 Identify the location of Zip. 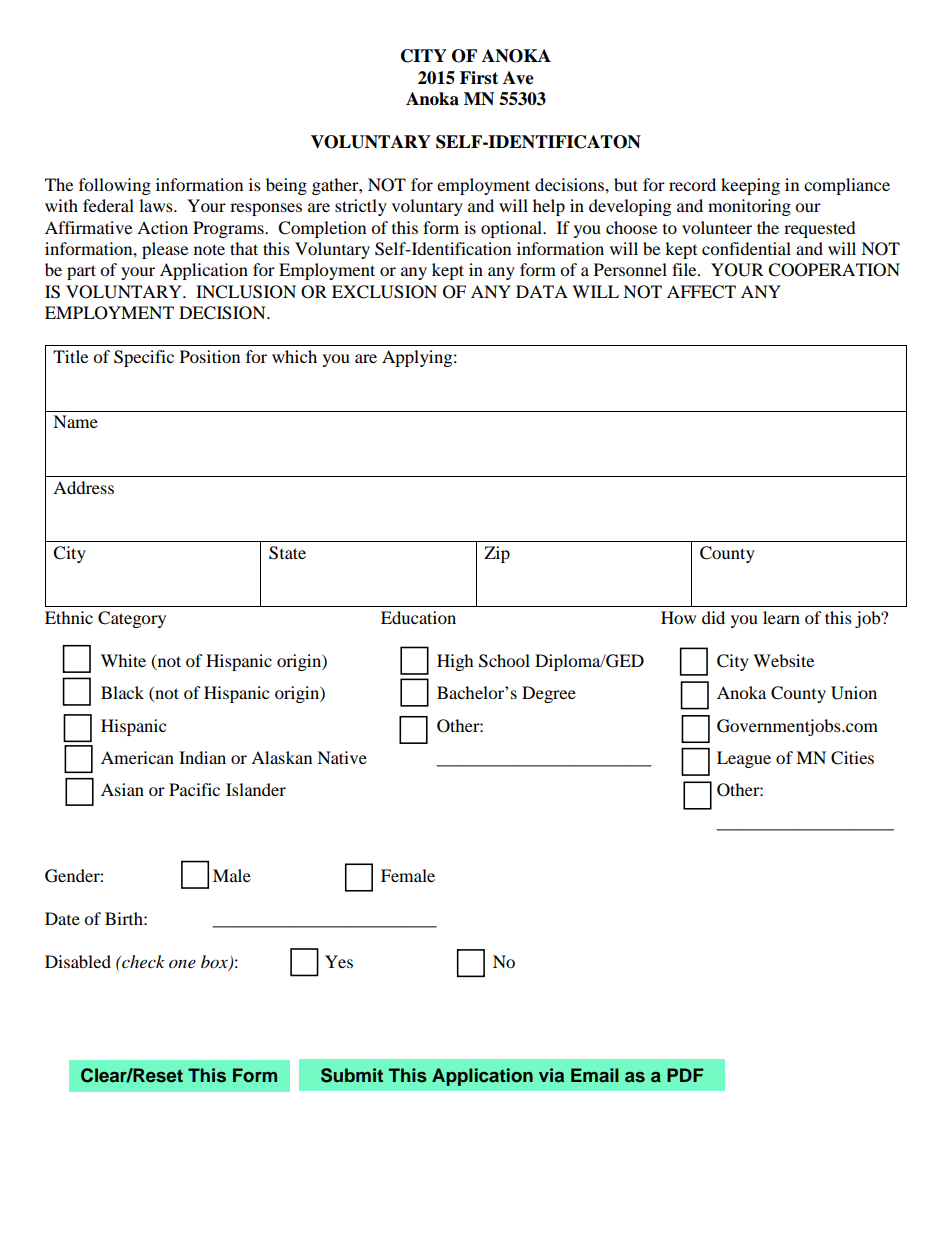
(497, 554).
